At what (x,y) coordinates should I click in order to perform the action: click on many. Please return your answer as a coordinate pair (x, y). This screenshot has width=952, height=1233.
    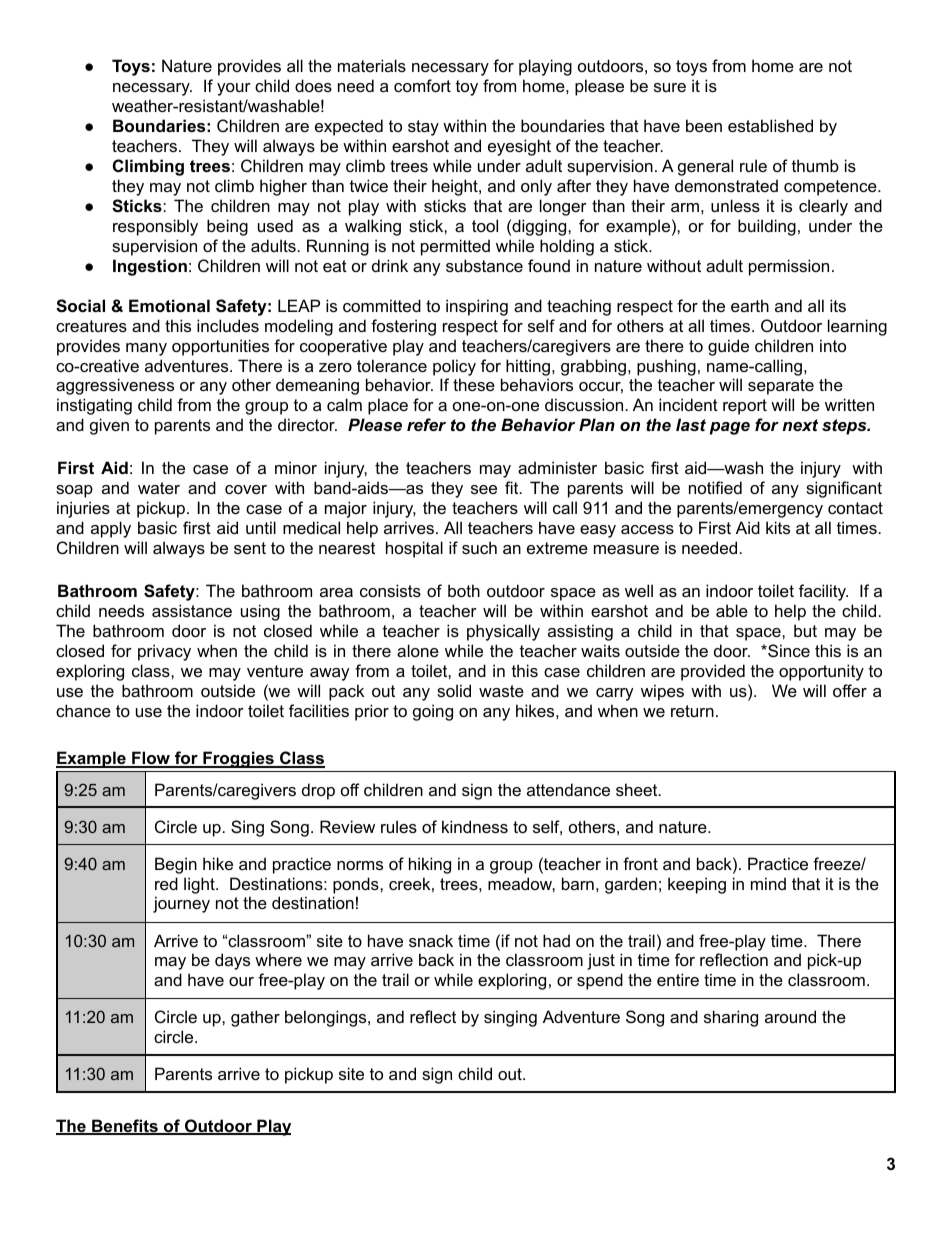
    Looking at the image, I should click on (146, 349).
